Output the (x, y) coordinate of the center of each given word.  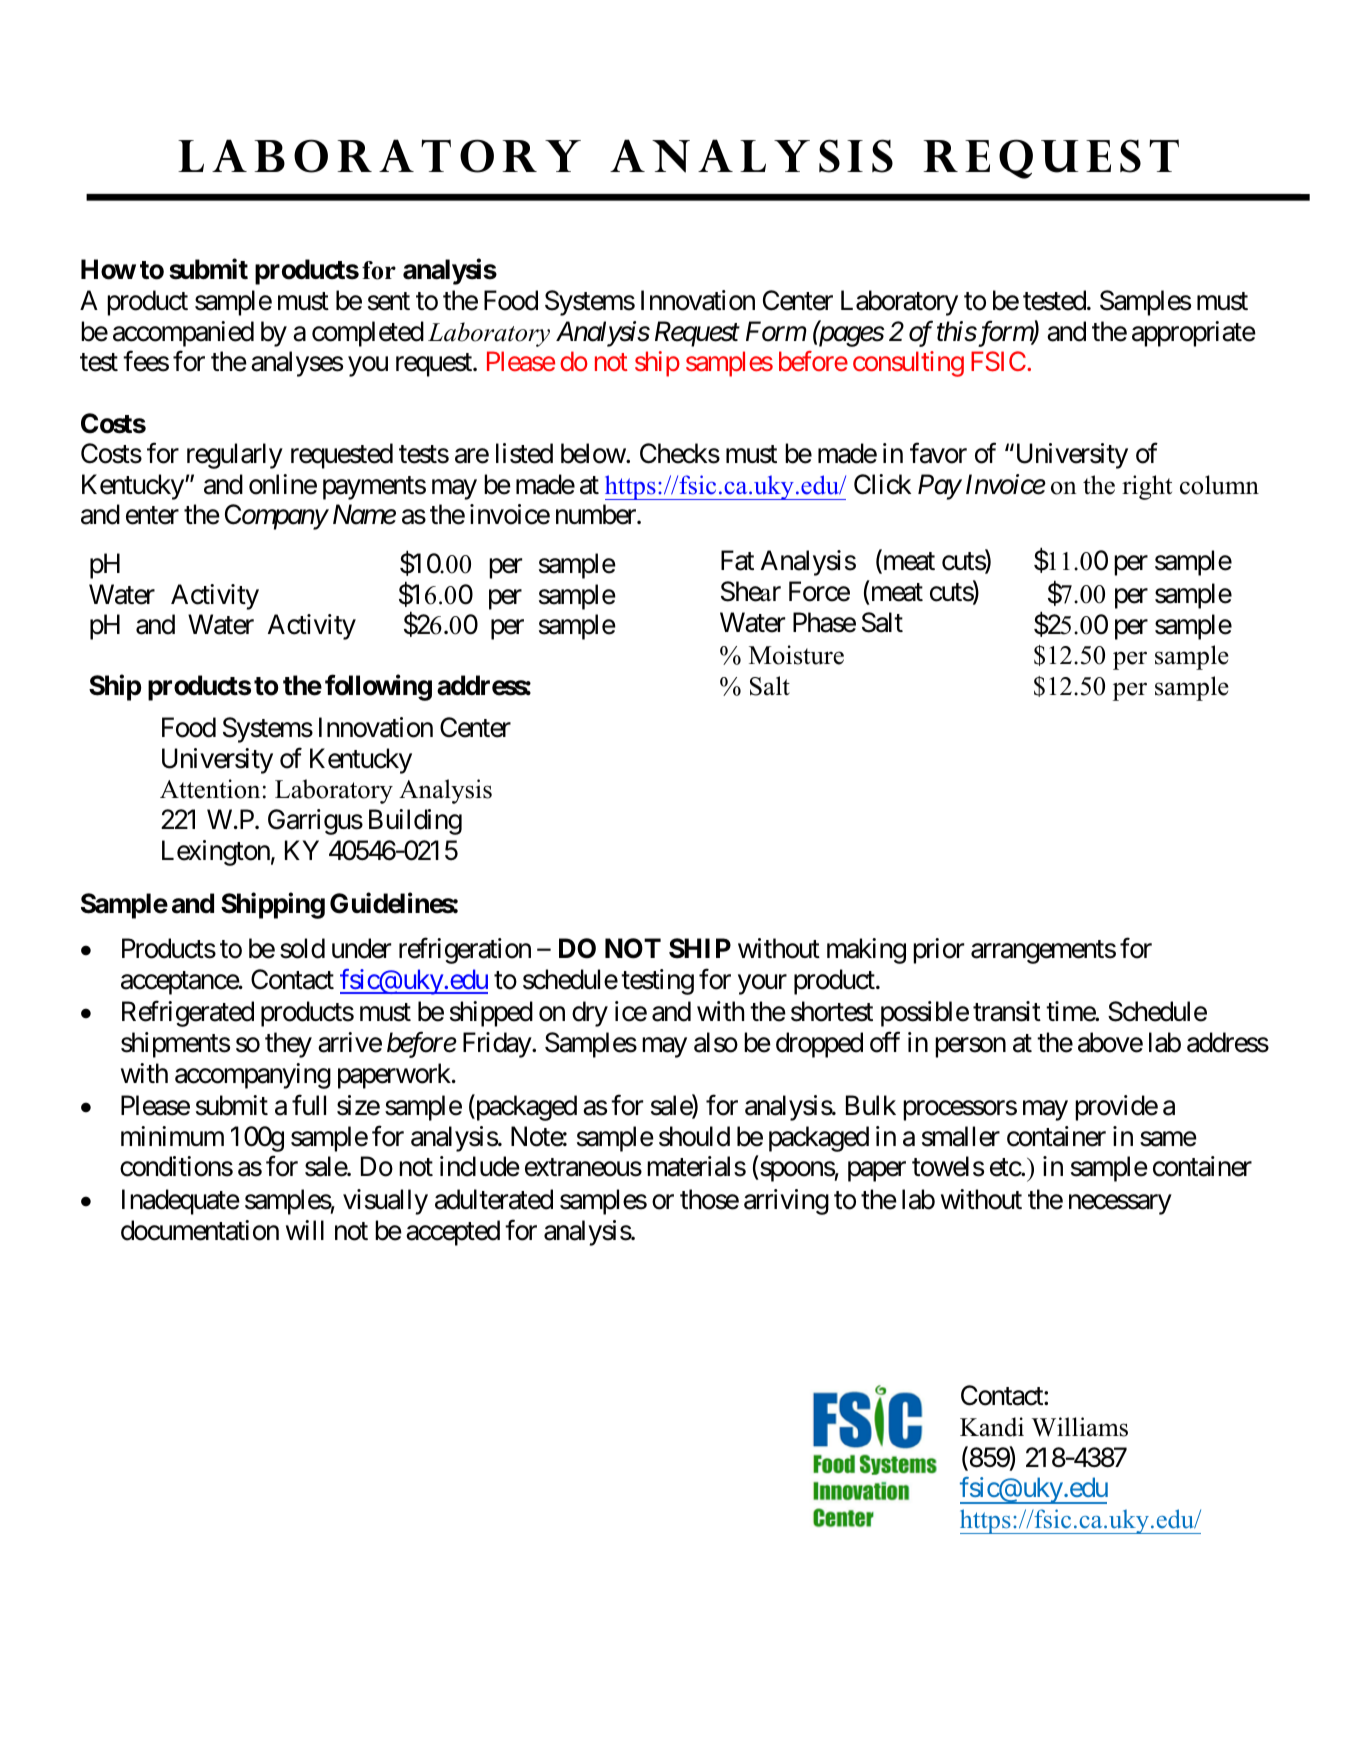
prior (938, 951)
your (762, 985)
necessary (1120, 1205)
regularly (235, 456)
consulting (908, 364)
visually (385, 1202)
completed (368, 334)
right (1147, 487)
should (694, 1136)
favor (938, 453)
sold (302, 948)
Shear (751, 591)
